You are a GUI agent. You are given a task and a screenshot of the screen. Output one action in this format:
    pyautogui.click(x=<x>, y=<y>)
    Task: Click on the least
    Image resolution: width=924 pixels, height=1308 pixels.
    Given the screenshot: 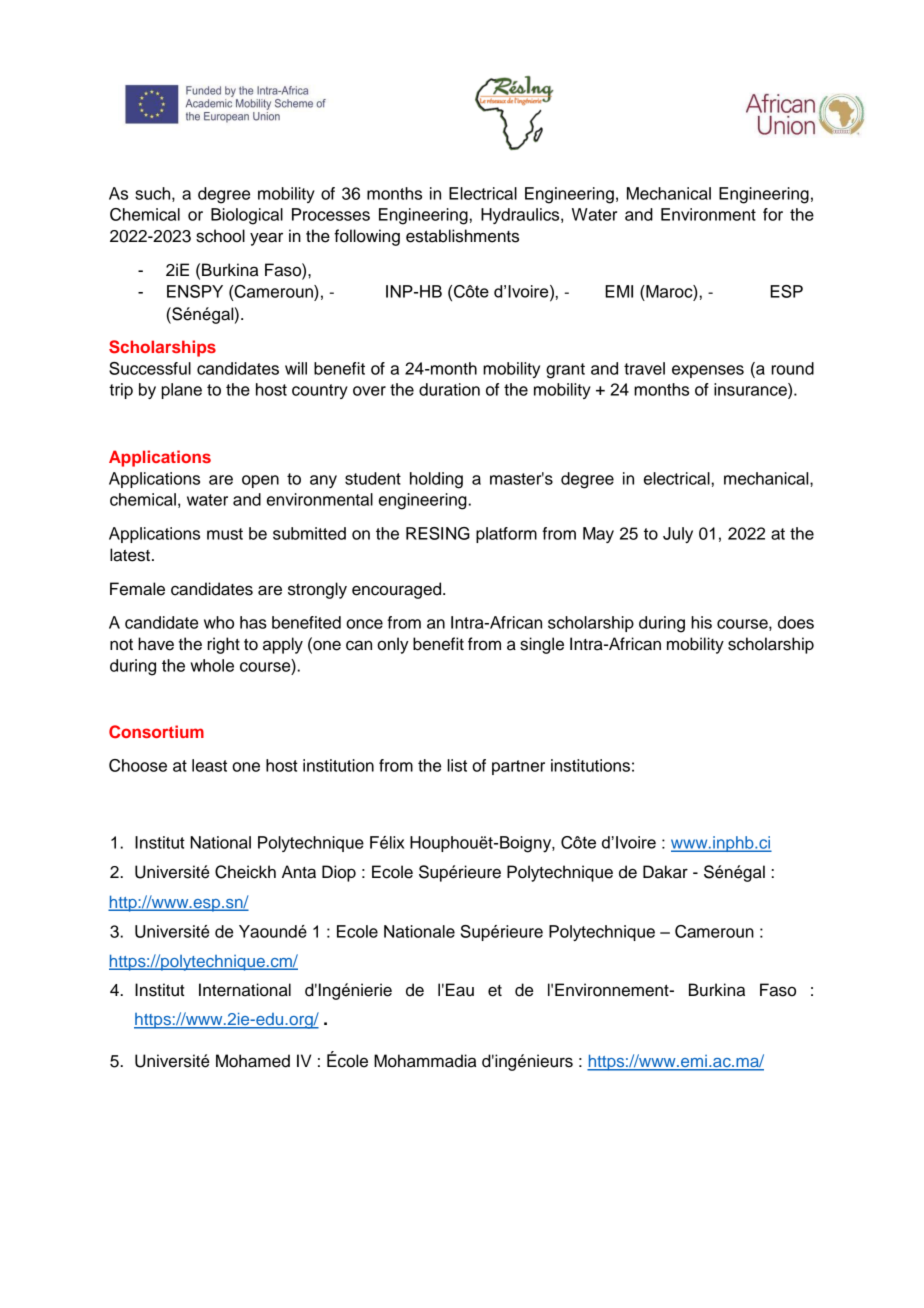 What is the action you would take?
    pyautogui.click(x=209, y=765)
